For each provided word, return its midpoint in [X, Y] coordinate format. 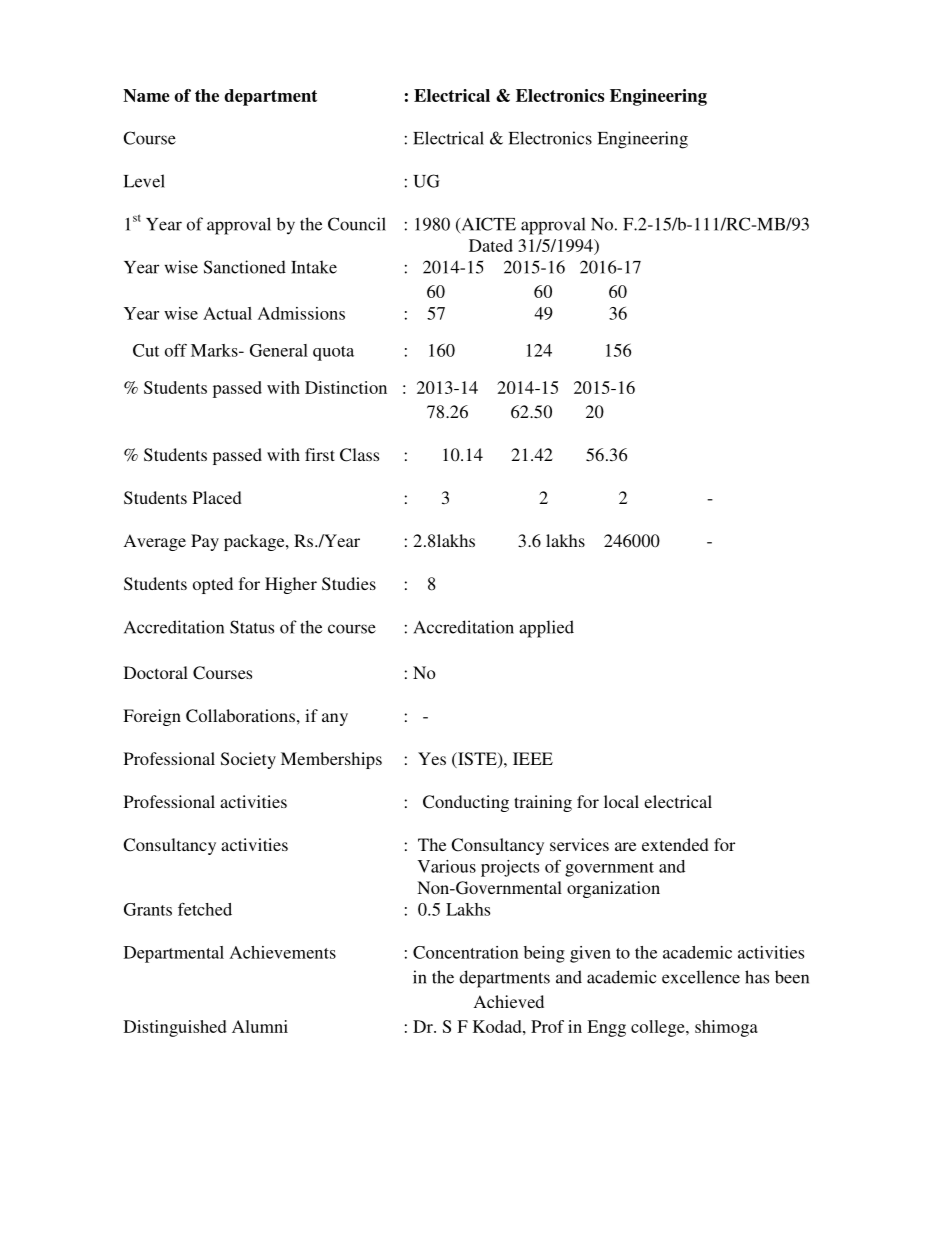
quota [333, 353]
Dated [491, 245]
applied [546, 629]
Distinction [346, 387]
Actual [227, 313]
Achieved [509, 1001]
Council [357, 224]
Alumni [260, 1026]
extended [675, 844]
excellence [701, 977]
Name [146, 95]
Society [248, 760]
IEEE [533, 758]
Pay [205, 542]
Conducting [466, 803]
